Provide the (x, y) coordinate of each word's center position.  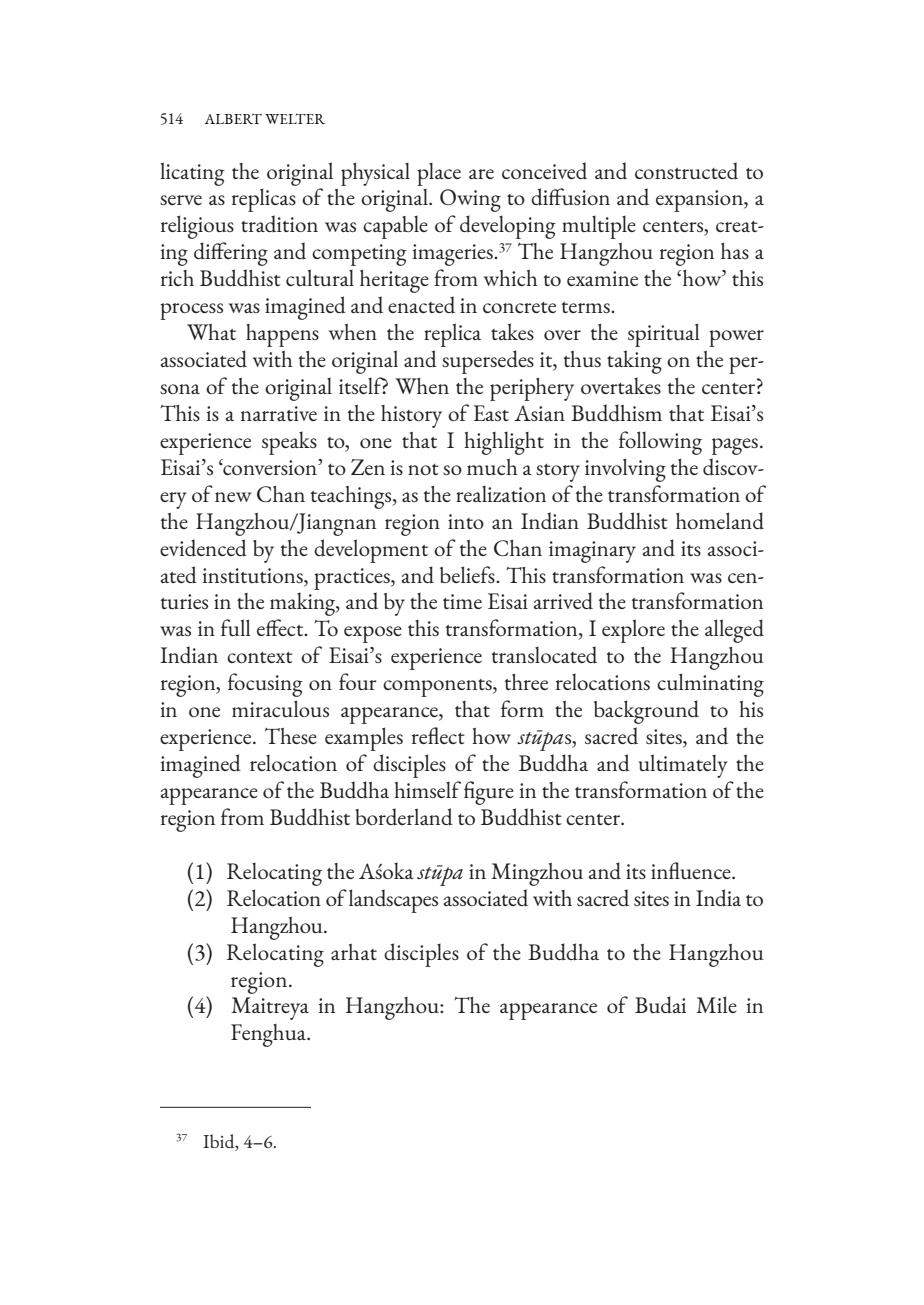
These (291, 736)
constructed (686, 170)
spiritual (664, 335)
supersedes (488, 362)
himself (427, 789)
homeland (720, 521)
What (211, 332)
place (439, 174)
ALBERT (233, 119)
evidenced (203, 548)
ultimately (683, 766)
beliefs (468, 574)
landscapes (393, 901)
